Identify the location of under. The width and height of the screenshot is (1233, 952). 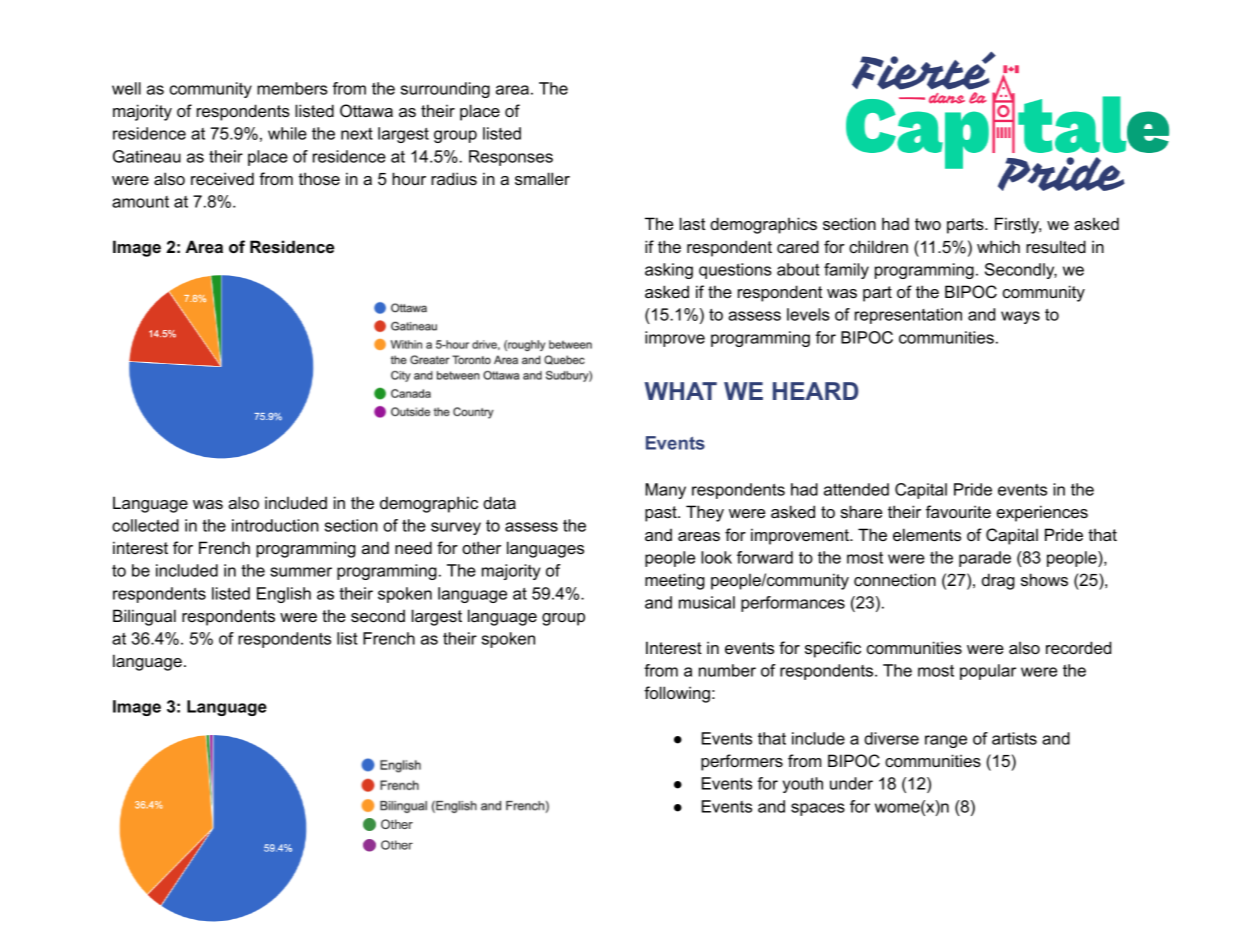
(851, 783).
